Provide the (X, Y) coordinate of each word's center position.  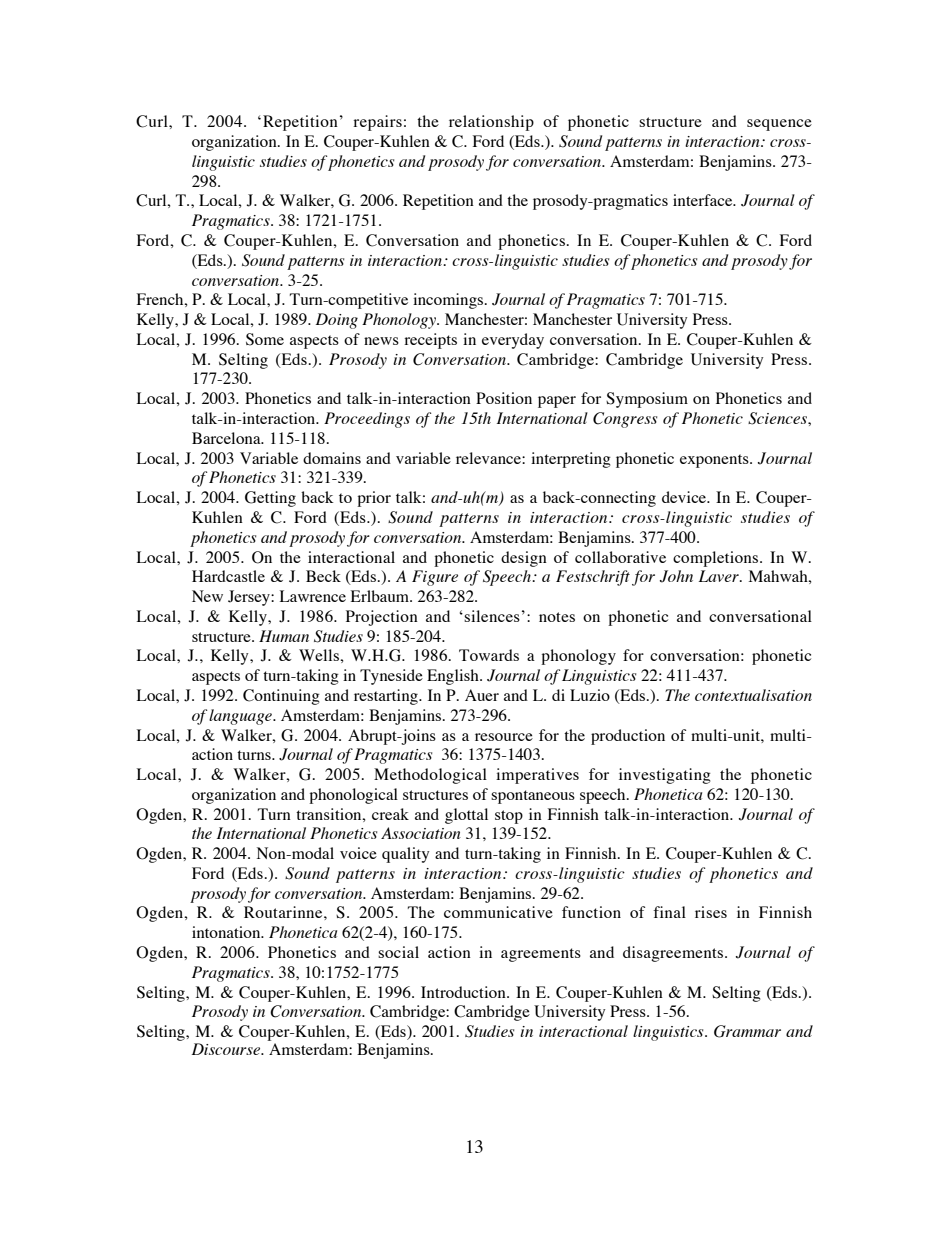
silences (492, 616)
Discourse (227, 1049)
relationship (491, 123)
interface (704, 200)
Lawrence (313, 596)
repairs (377, 123)
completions (717, 559)
